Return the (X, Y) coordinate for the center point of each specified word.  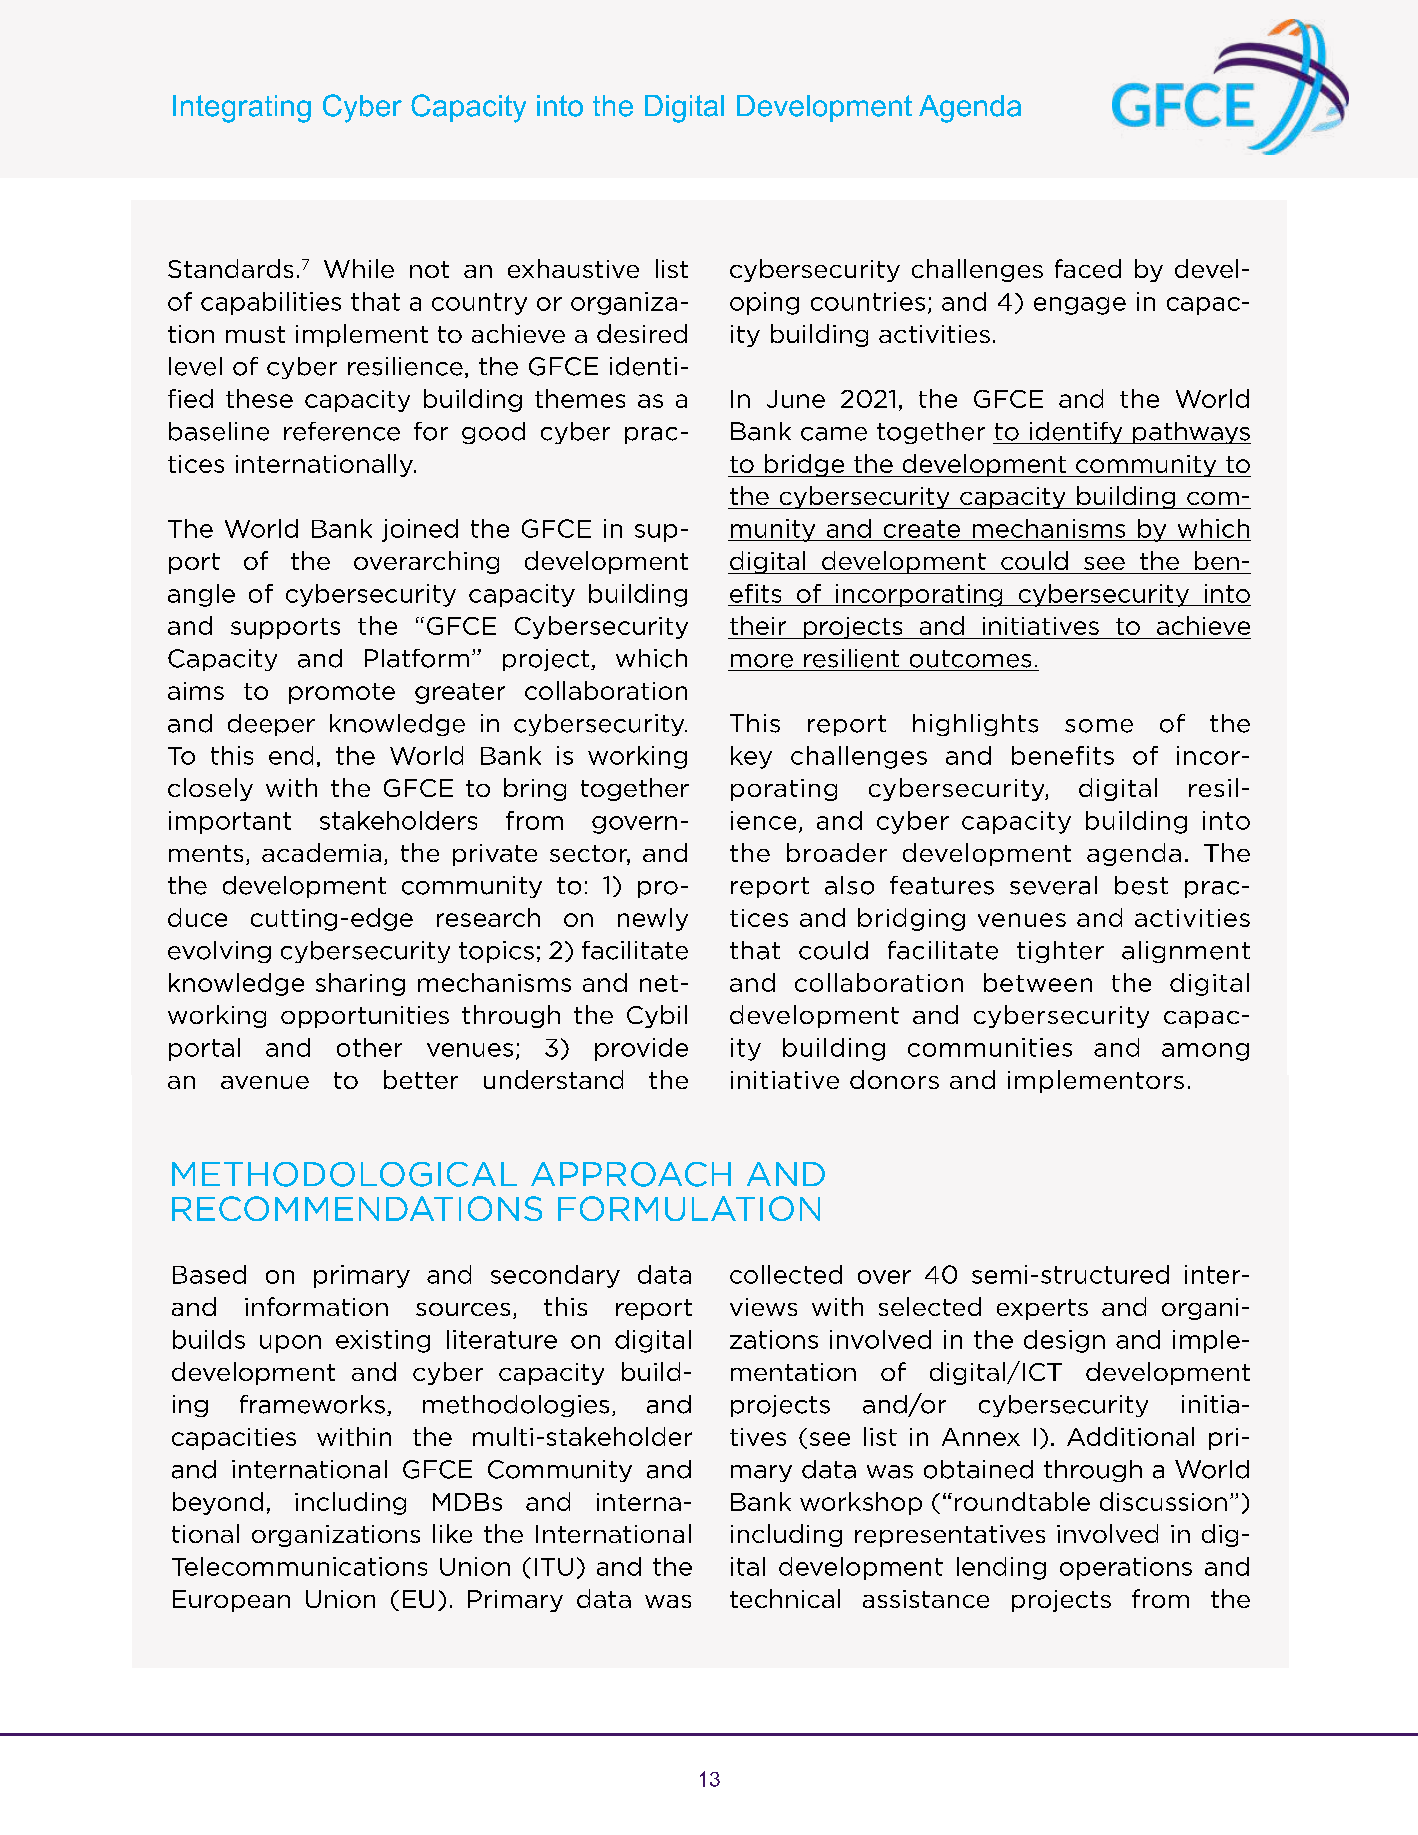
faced (1088, 268)
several (1053, 885)
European (231, 1601)
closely (210, 789)
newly (653, 919)
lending (1001, 1568)
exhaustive (573, 268)
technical (785, 1598)
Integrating (242, 109)
